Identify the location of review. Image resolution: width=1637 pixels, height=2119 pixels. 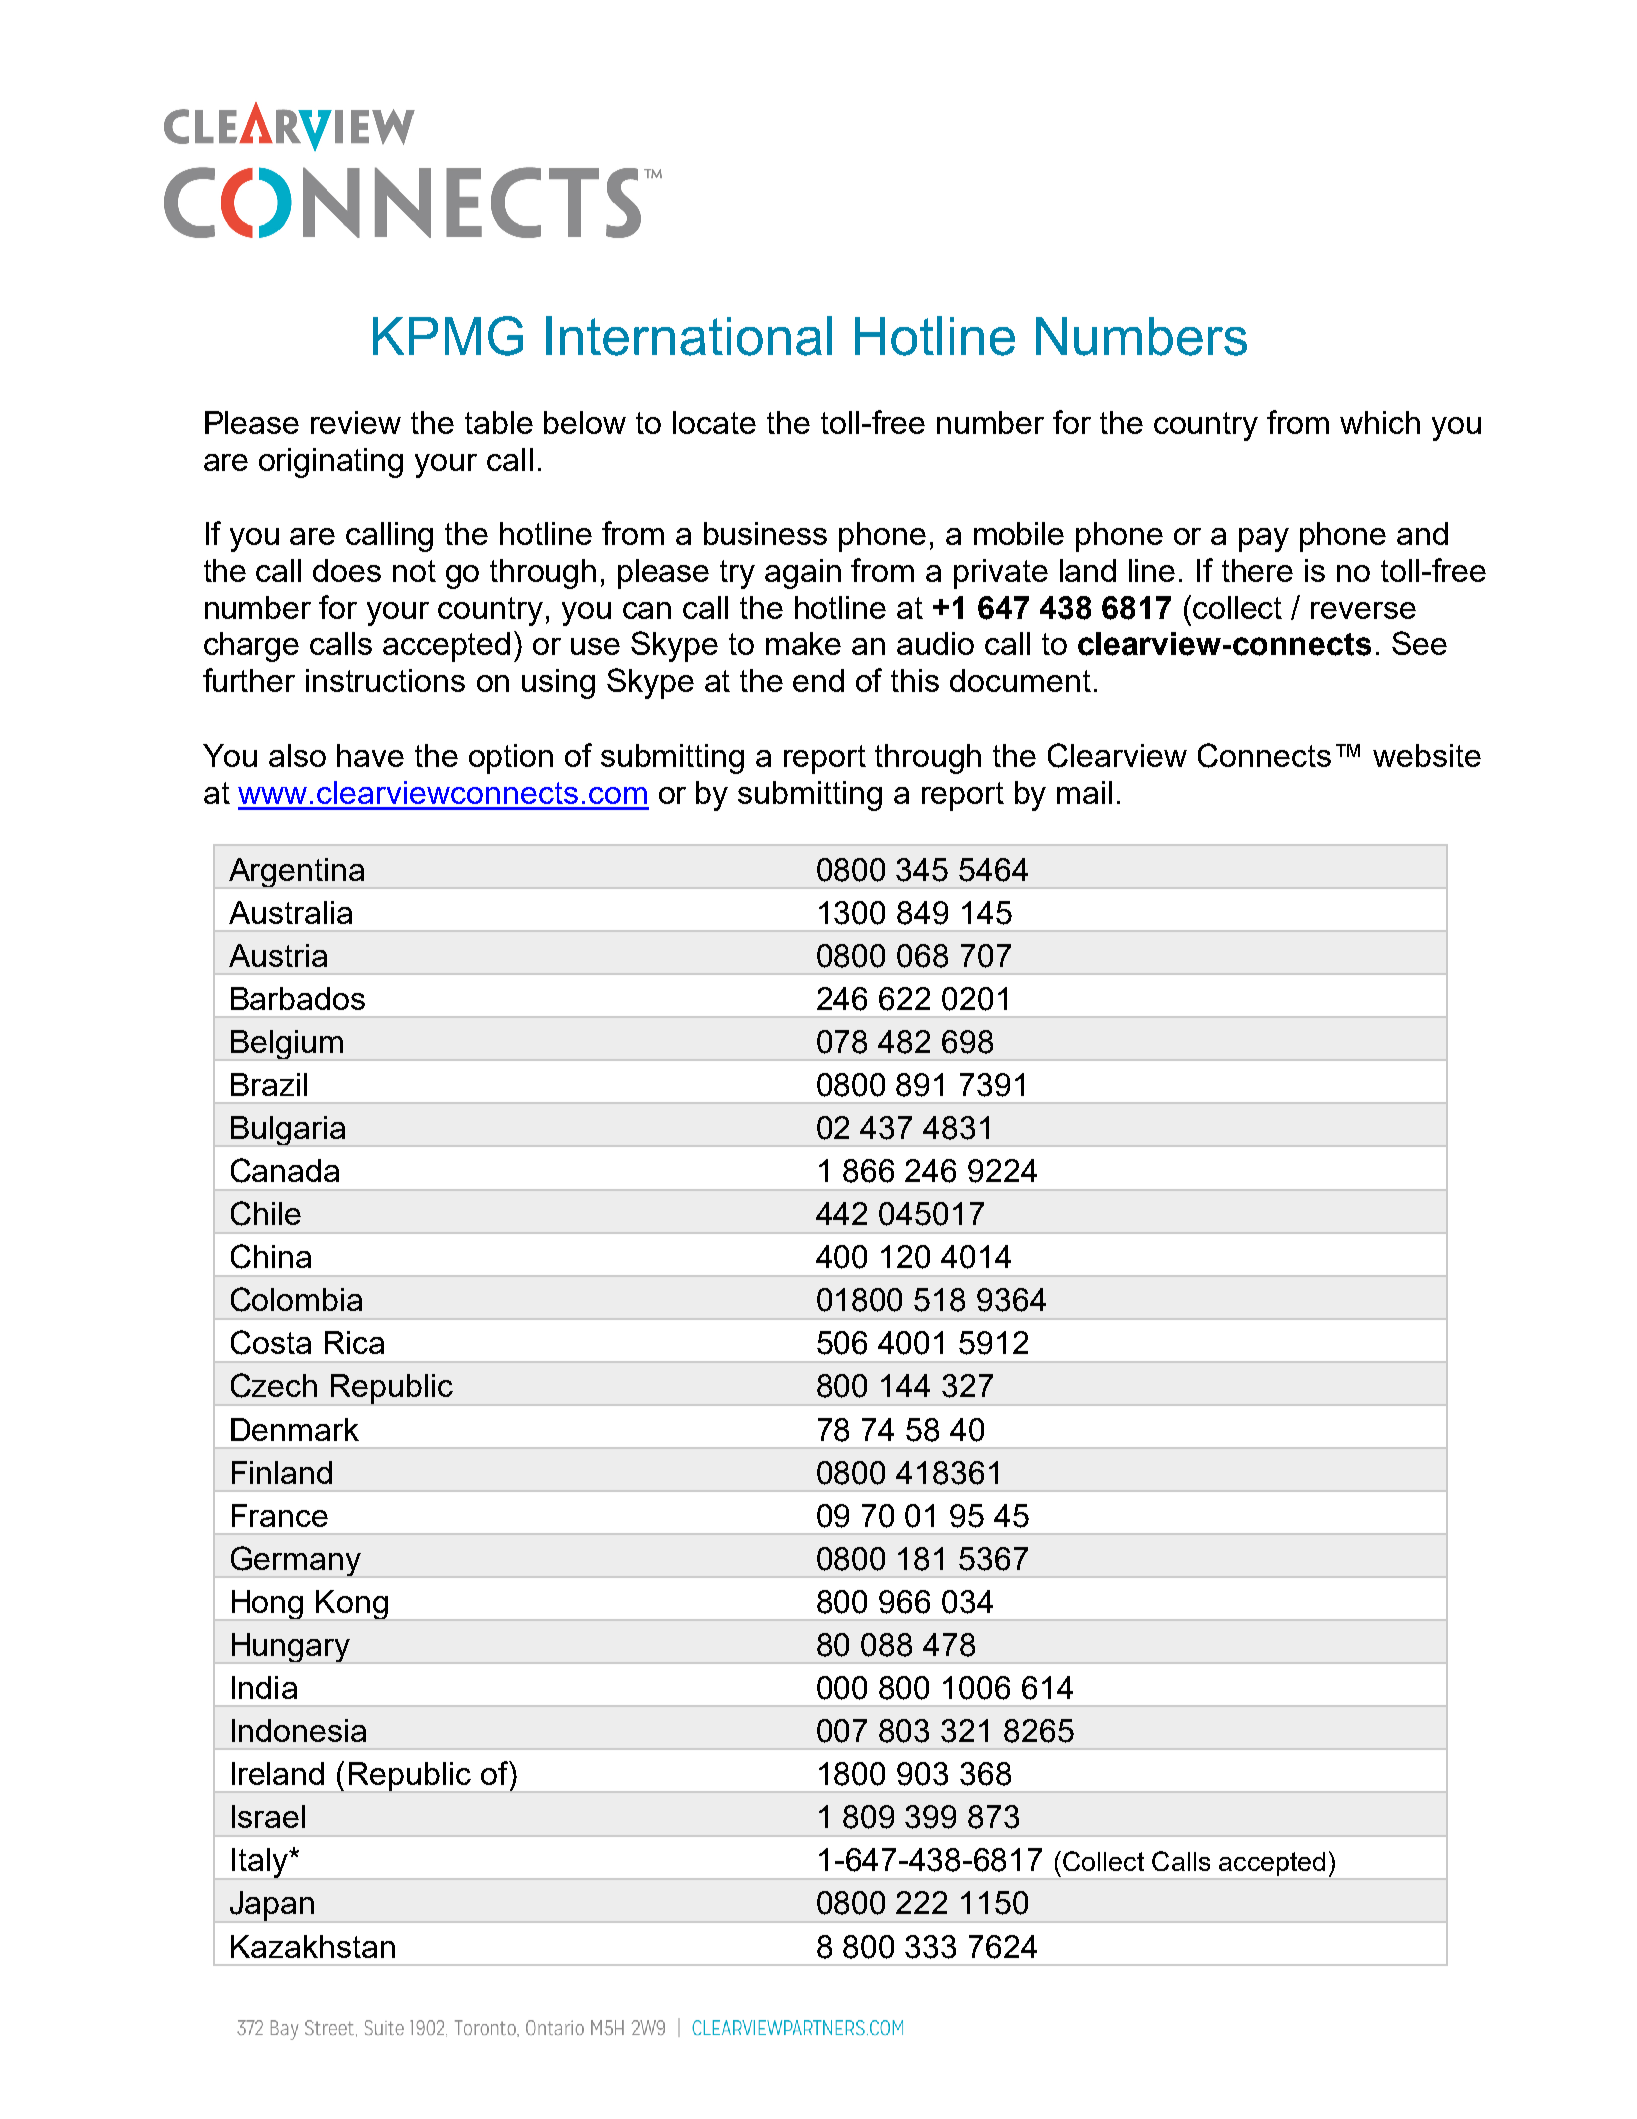
(356, 422).
